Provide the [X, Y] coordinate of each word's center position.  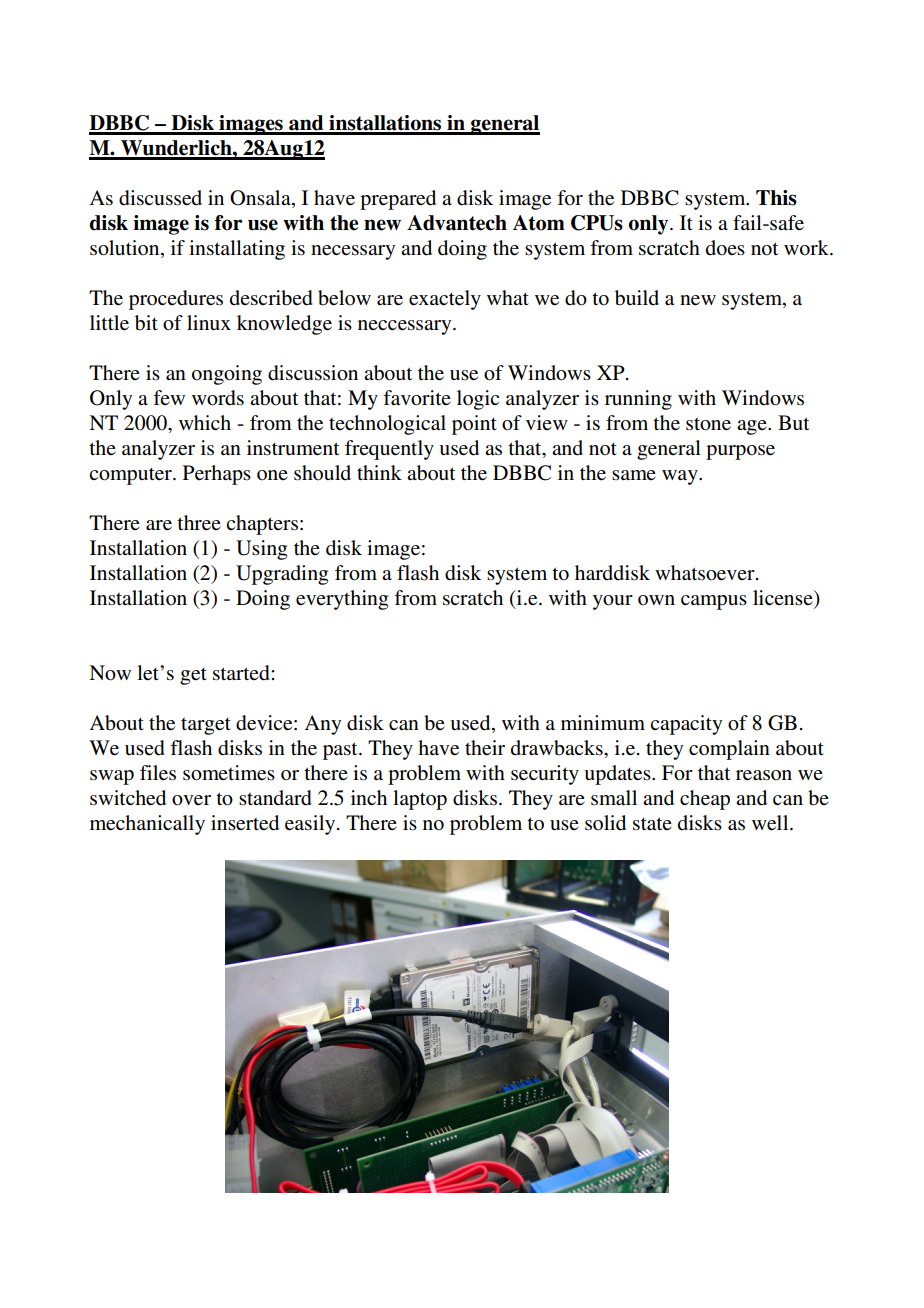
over [191, 800]
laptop [420, 800]
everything [342, 600]
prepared [398, 200]
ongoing [227, 375]
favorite [417, 398]
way [681, 477]
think [379, 472]
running [638, 400]
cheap [705, 800]
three [199, 523]
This [776, 198]
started [242, 673]
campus [714, 602]
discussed [160, 198]
